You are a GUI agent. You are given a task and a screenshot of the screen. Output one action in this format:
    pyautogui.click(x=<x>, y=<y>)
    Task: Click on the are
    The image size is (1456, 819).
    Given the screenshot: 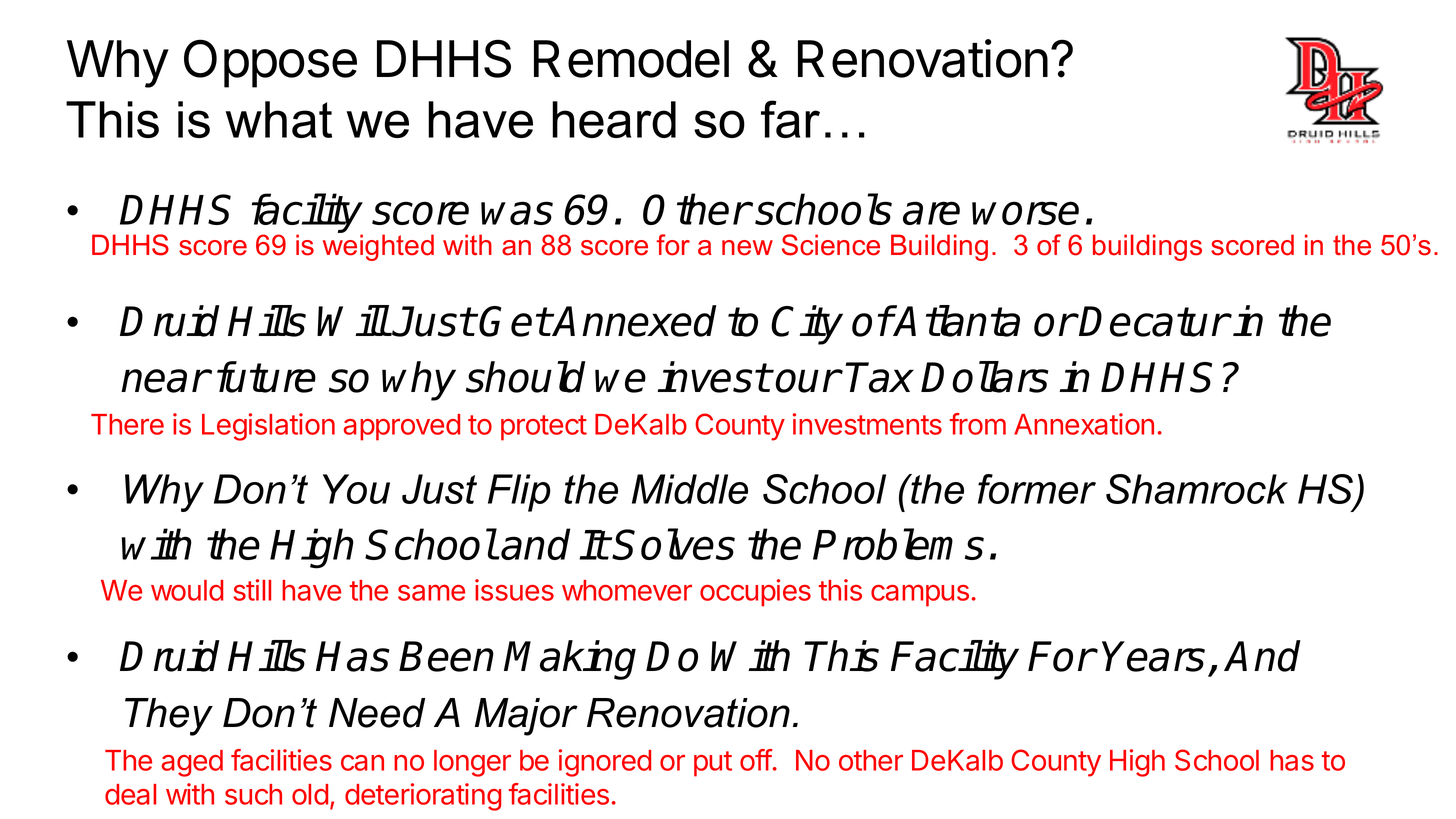 What is the action you would take?
    pyautogui.click(x=931, y=213)
